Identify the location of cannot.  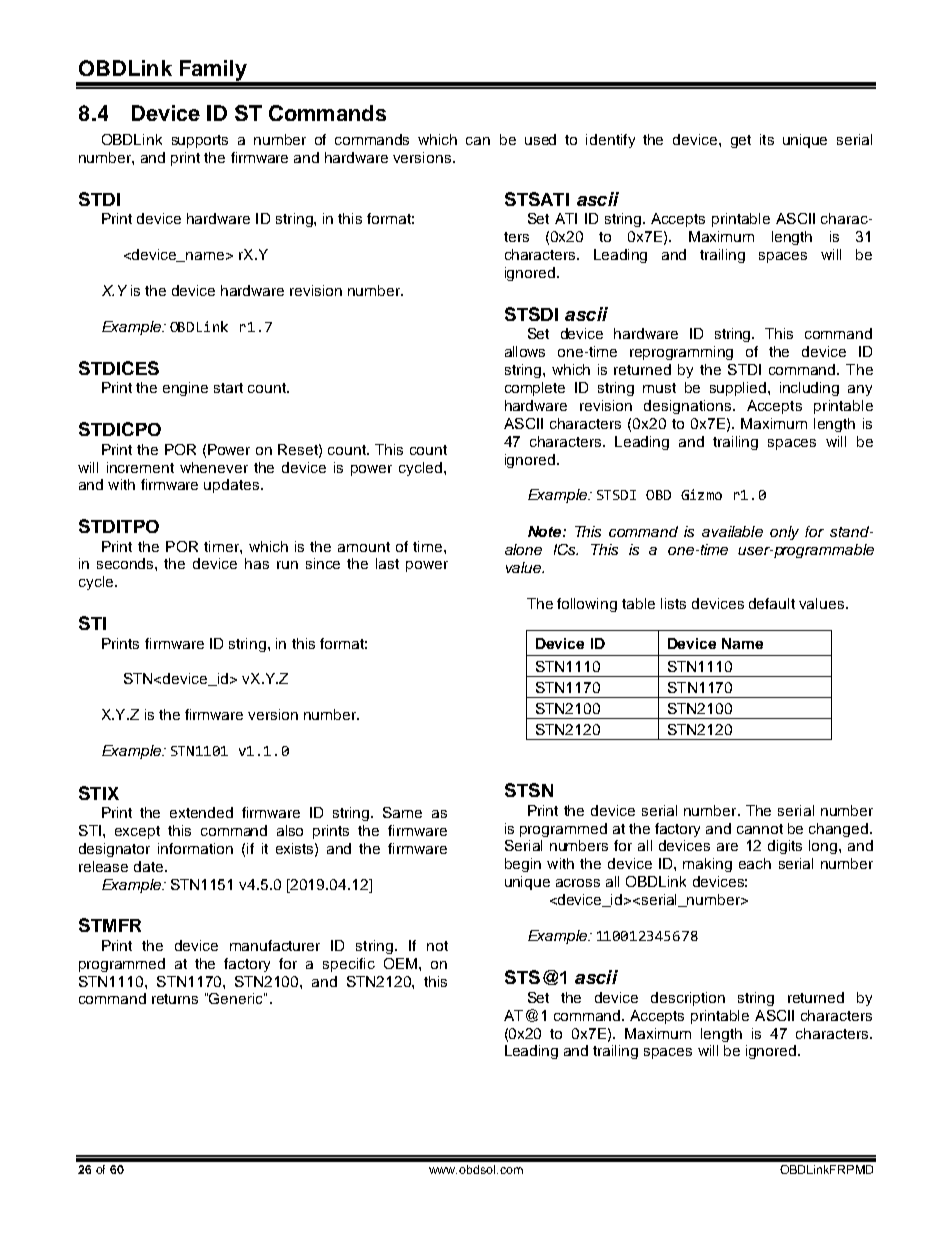
(760, 829).
